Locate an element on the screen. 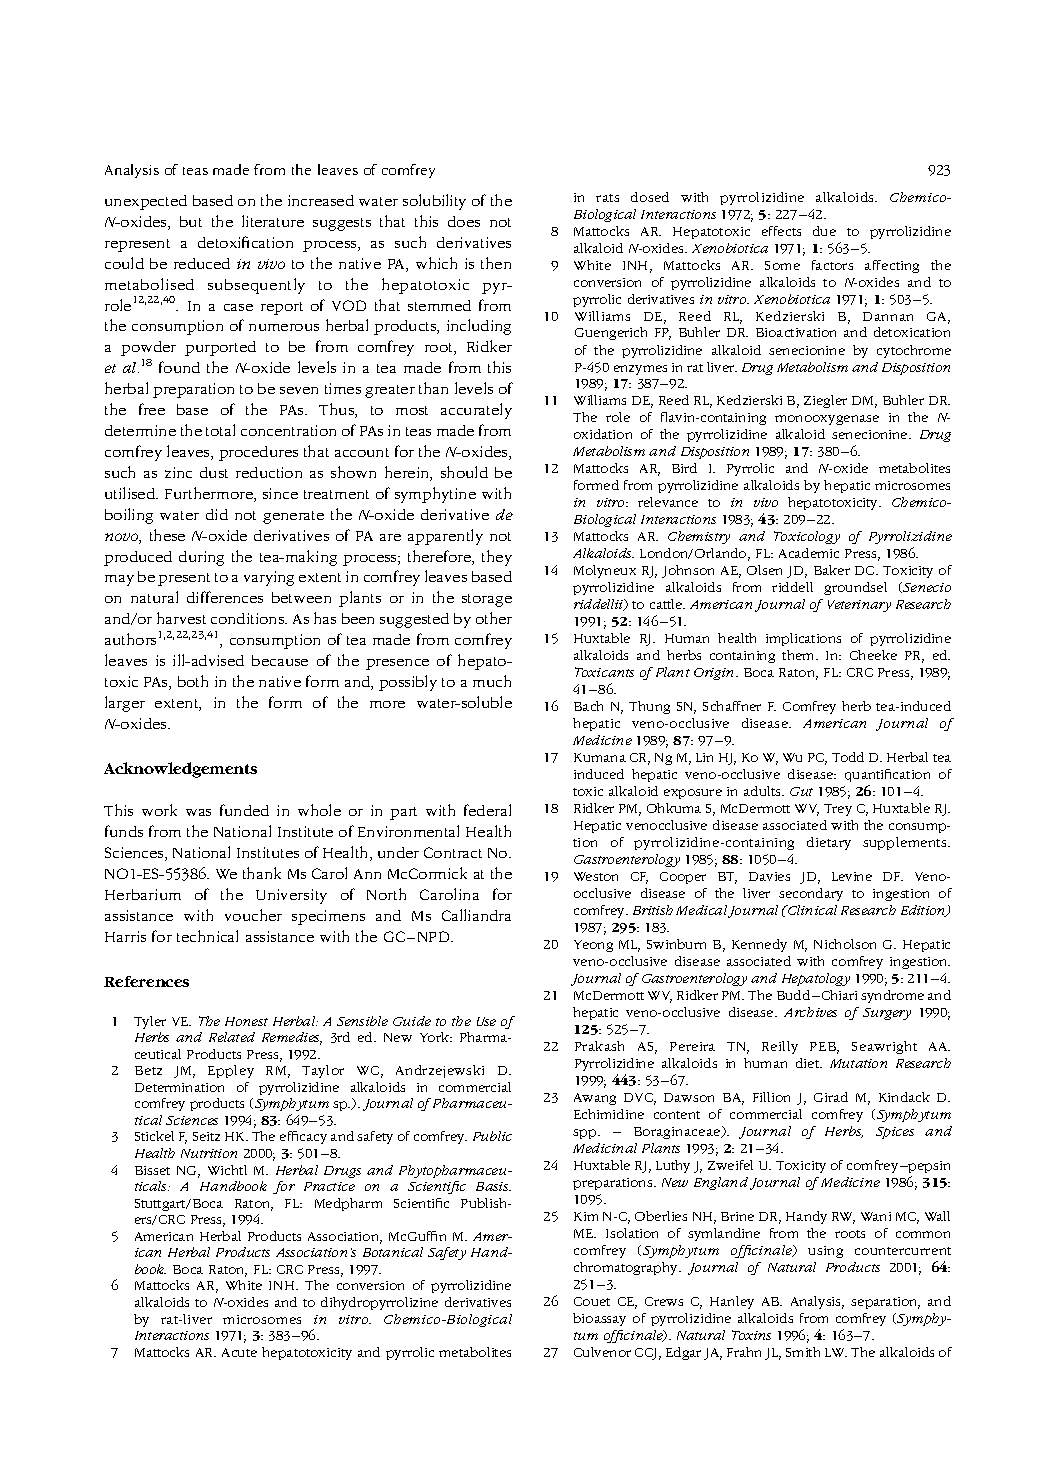 Image resolution: width=1041 pixels, height=1473 pixels. Todd is located at coordinates (848, 757).
